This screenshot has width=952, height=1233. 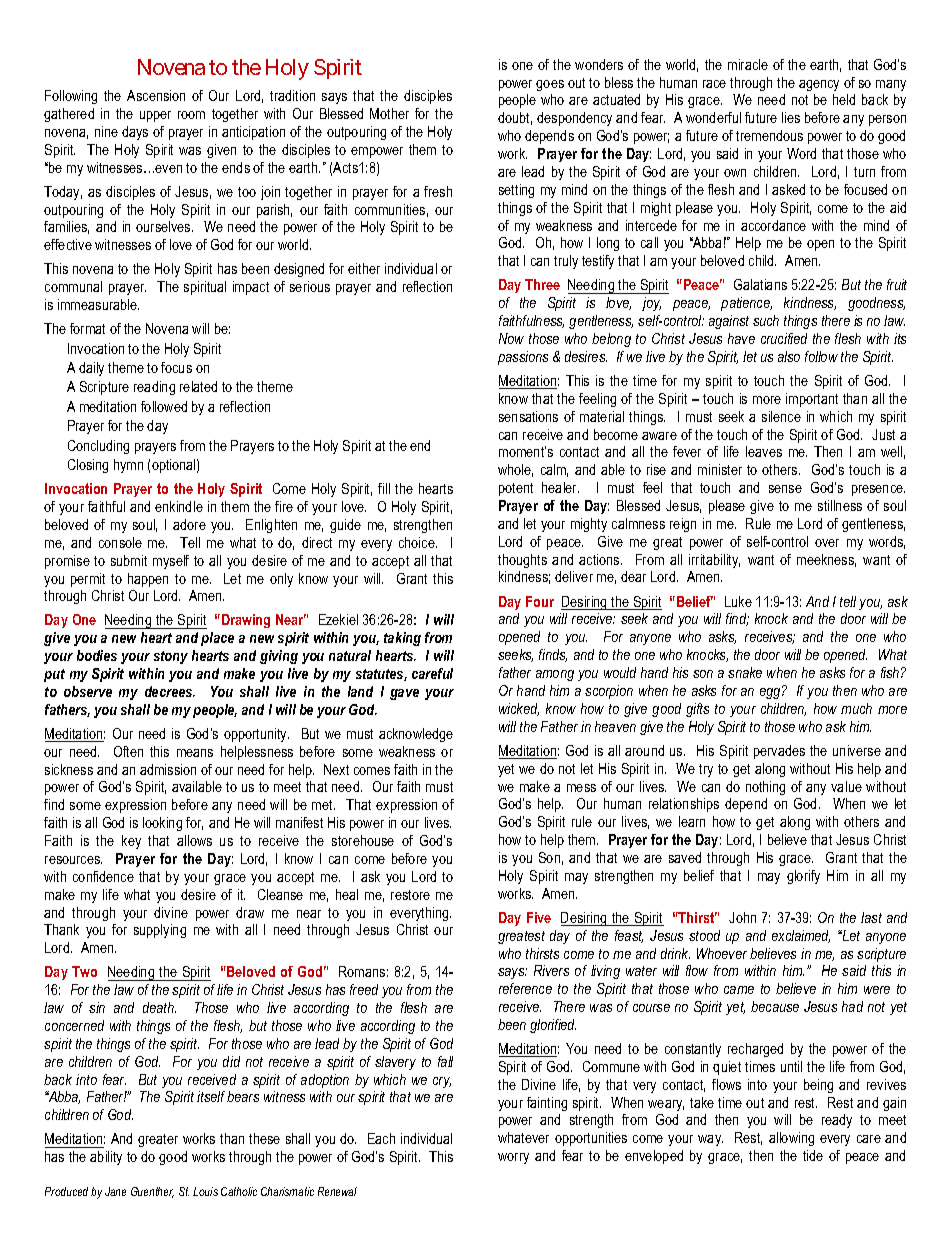 What do you see at coordinates (128, 466) in the screenshot?
I see `hymn` at bounding box center [128, 466].
